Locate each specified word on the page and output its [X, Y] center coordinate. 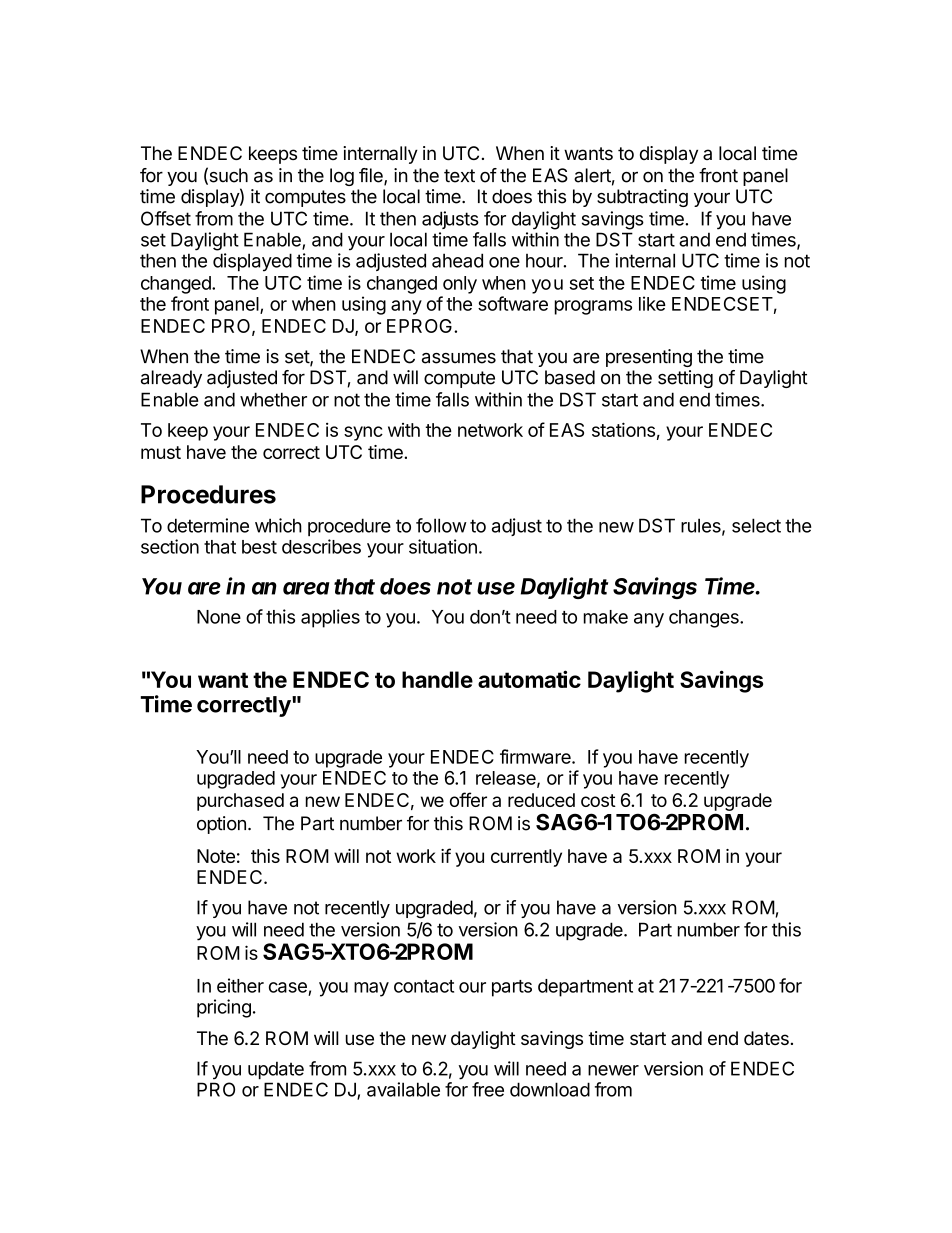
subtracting [642, 198]
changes [705, 619]
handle [437, 679]
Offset [166, 218]
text [459, 176]
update [276, 1070]
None [219, 617]
